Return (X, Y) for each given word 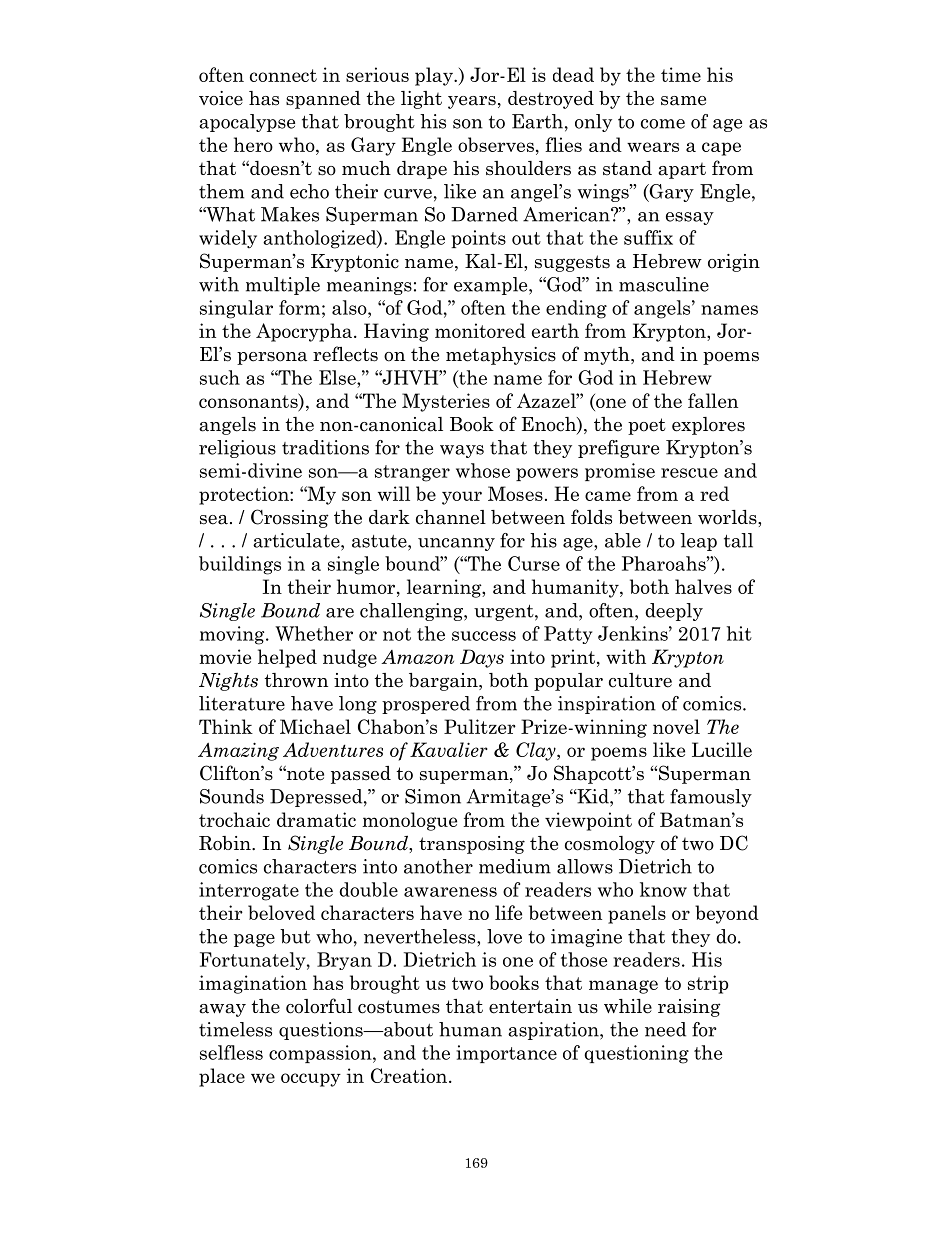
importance (506, 1054)
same (683, 101)
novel (676, 726)
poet (647, 426)
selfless (231, 1052)
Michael (315, 726)
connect (283, 75)
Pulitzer (480, 726)
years (472, 102)
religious (237, 449)
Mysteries (446, 402)
